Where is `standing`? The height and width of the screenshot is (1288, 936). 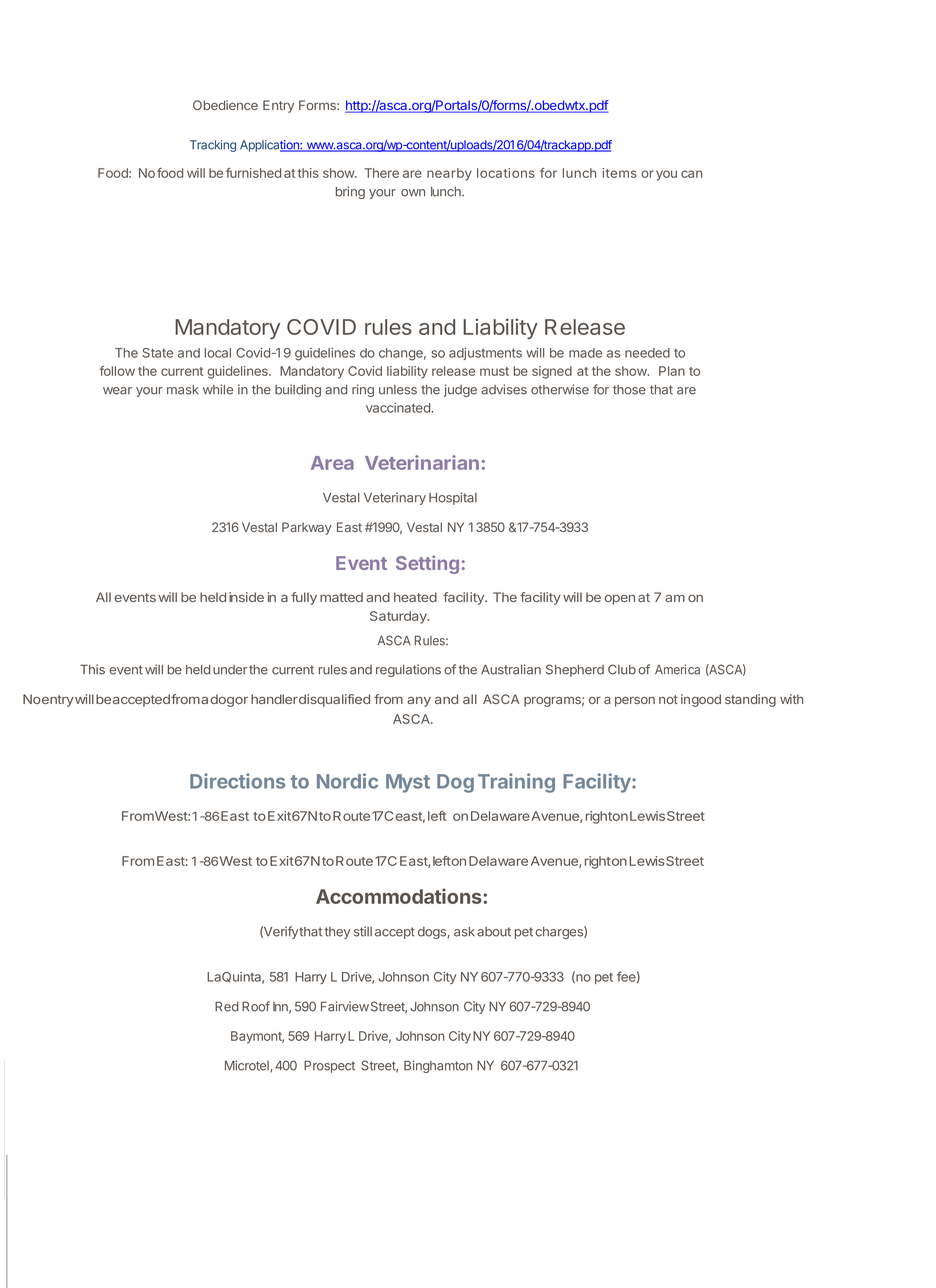 standing is located at coordinates (750, 700).
